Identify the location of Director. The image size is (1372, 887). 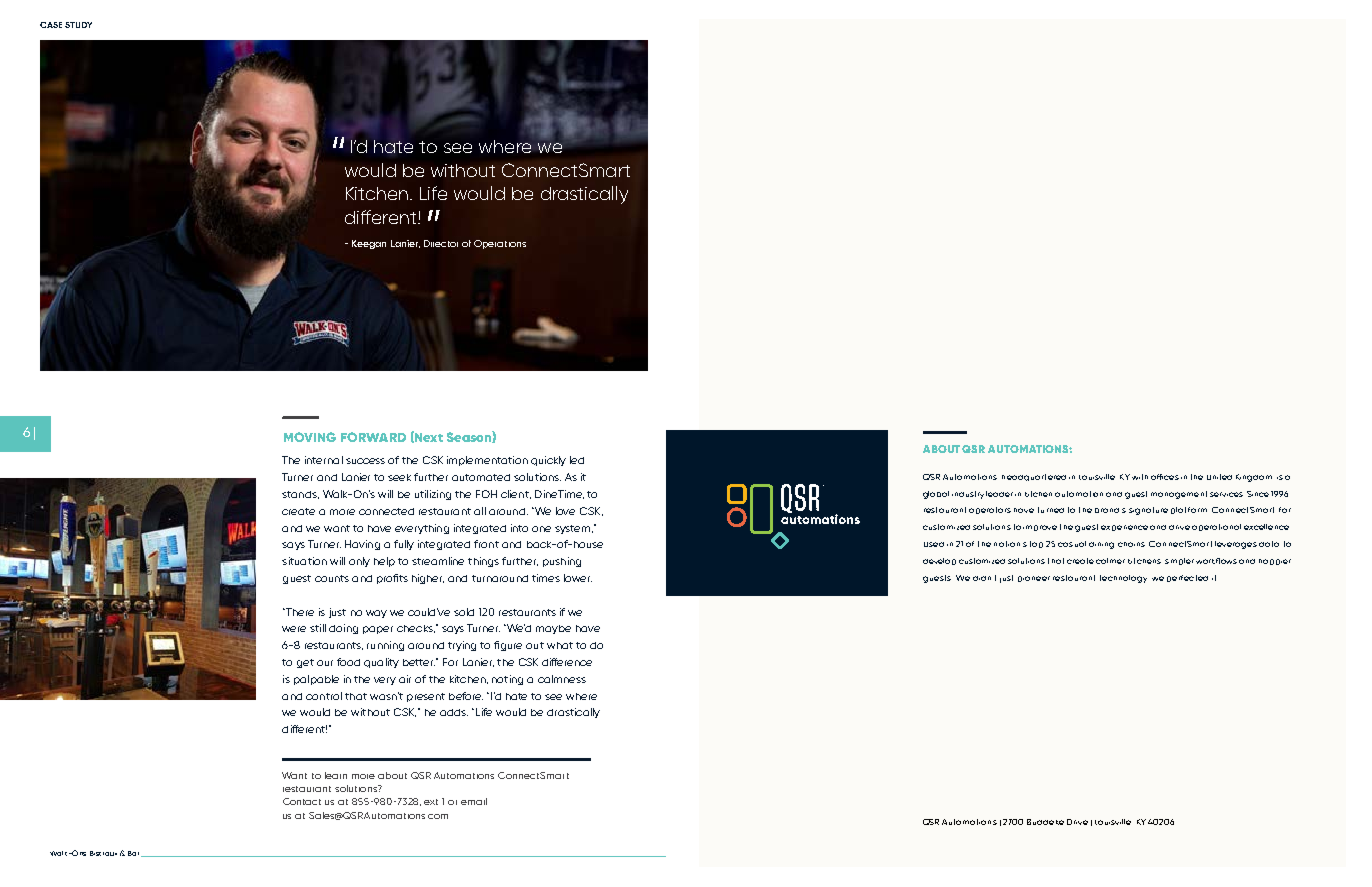
(441, 243).
